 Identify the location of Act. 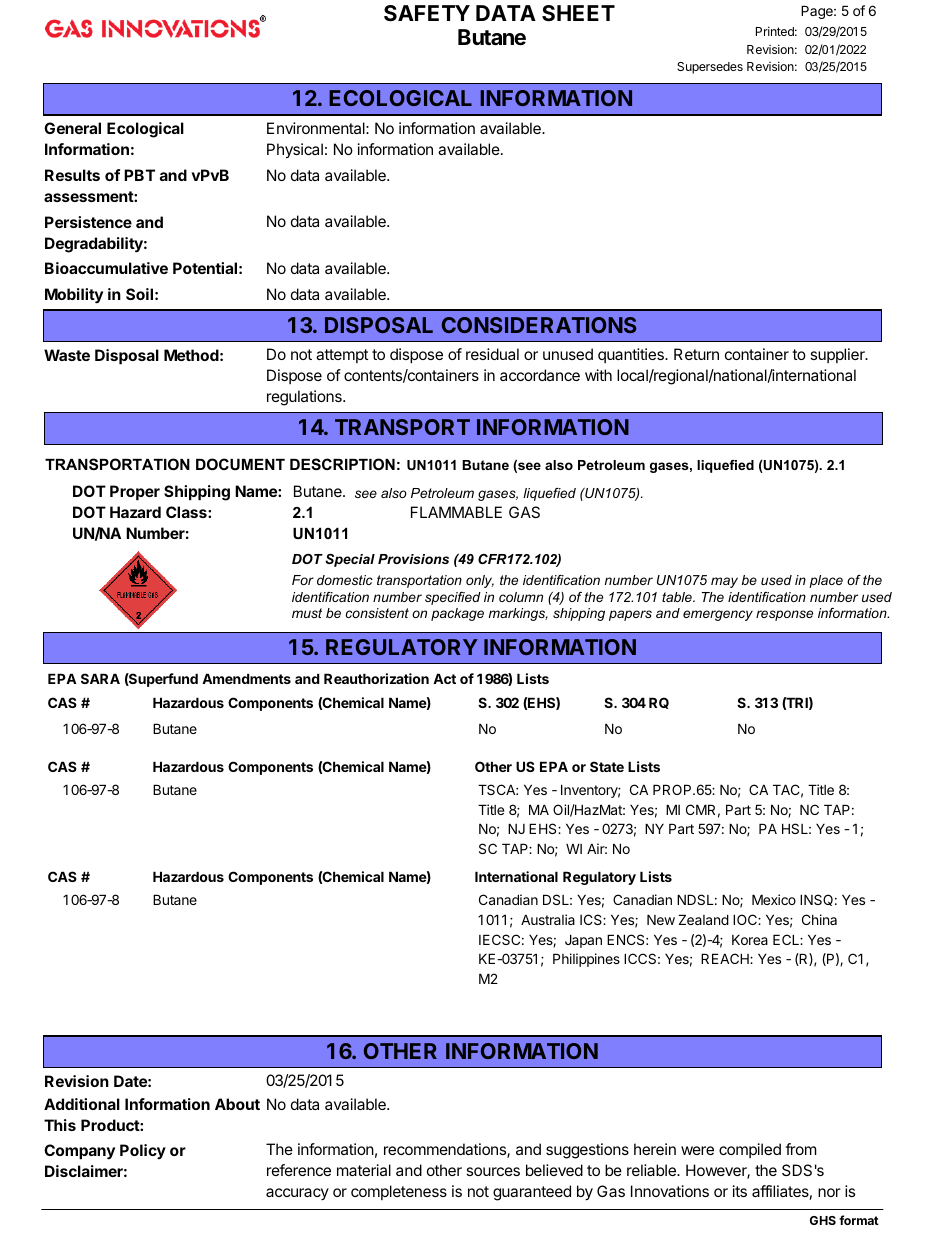
(444, 678).
